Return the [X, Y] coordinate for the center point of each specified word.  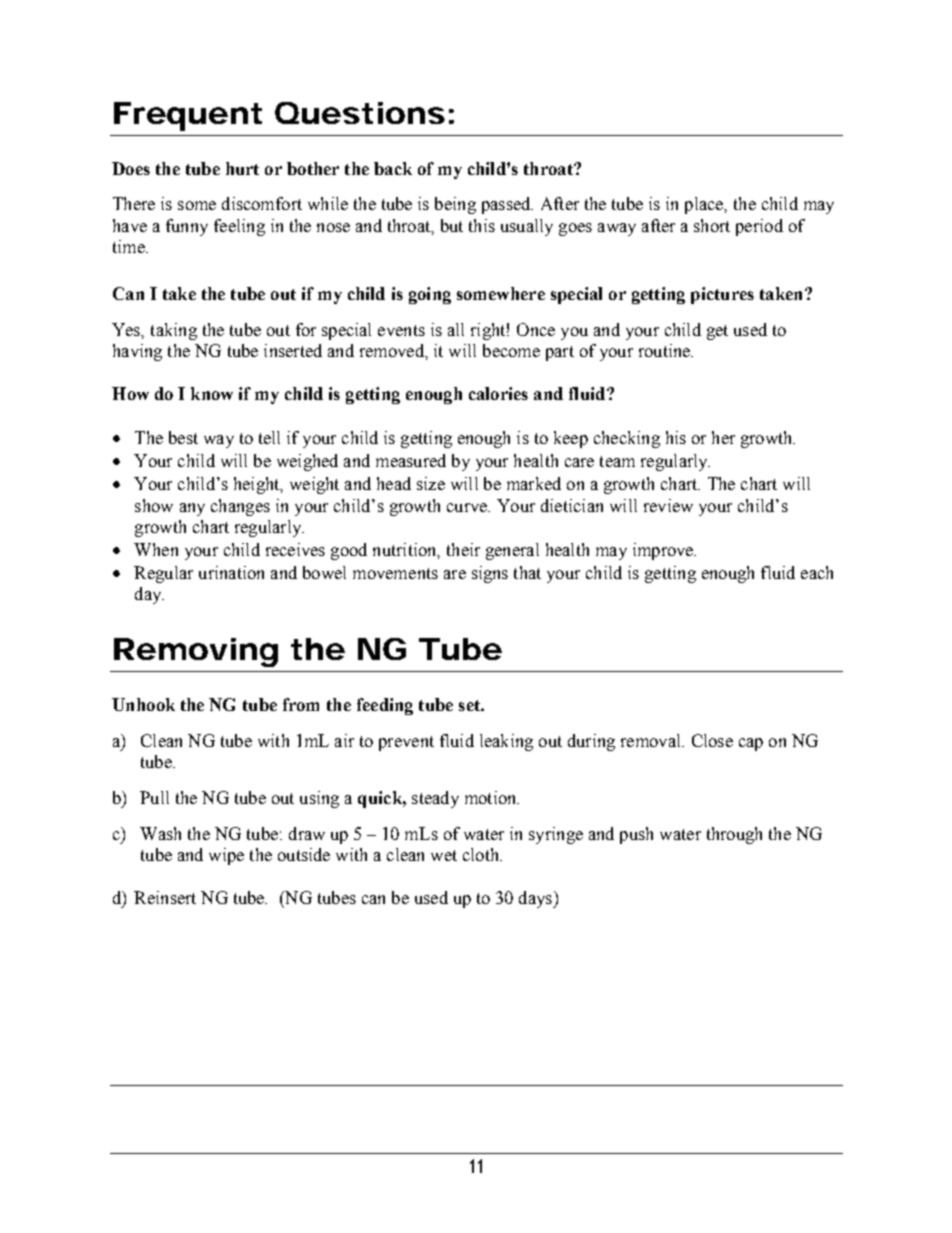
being [455, 205]
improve [664, 551]
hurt [242, 168]
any [192, 509]
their [463, 549]
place [705, 205]
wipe [226, 856]
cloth [482, 854]
